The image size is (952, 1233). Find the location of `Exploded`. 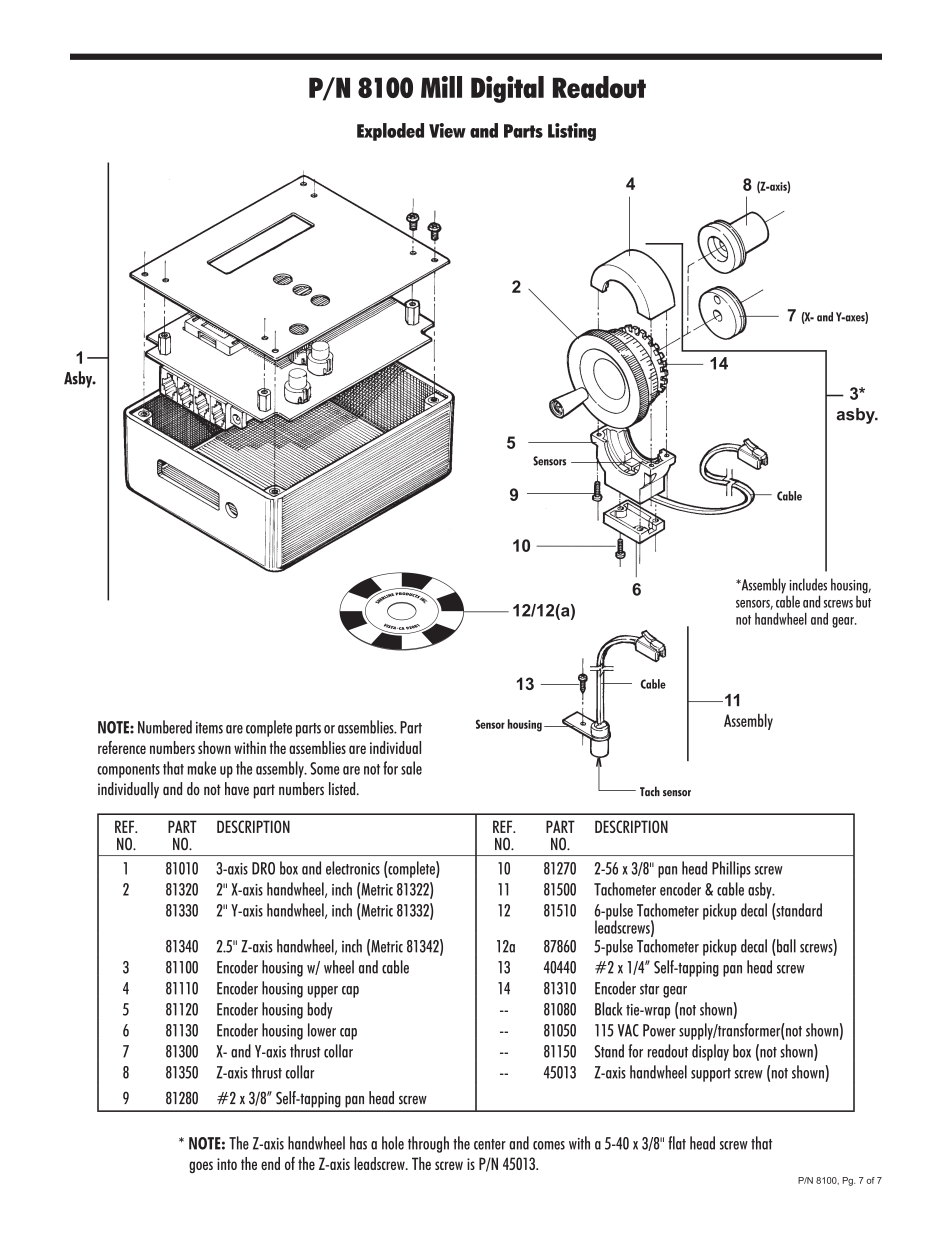

Exploded is located at coordinates (390, 132).
